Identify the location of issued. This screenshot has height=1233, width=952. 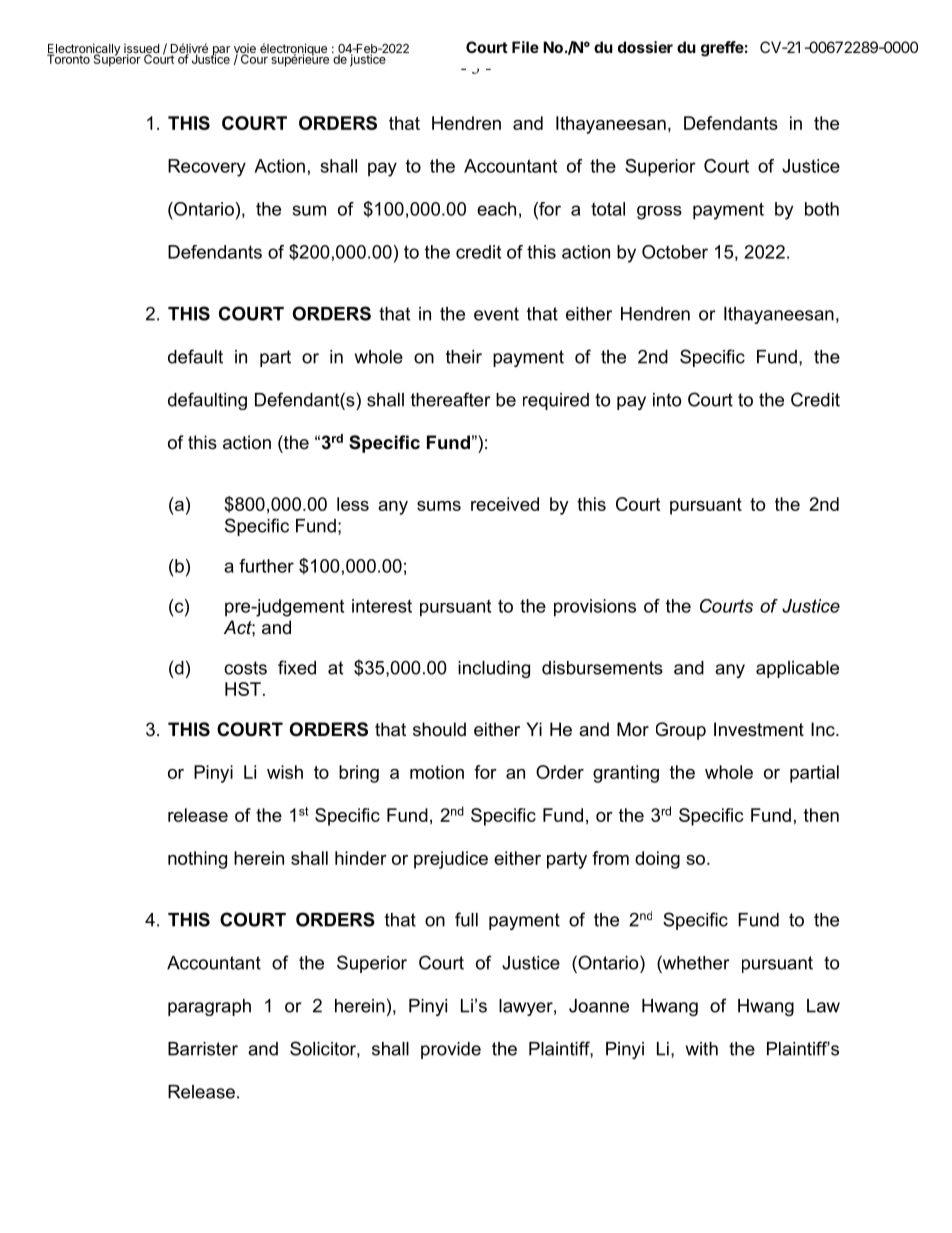
(141, 50).
